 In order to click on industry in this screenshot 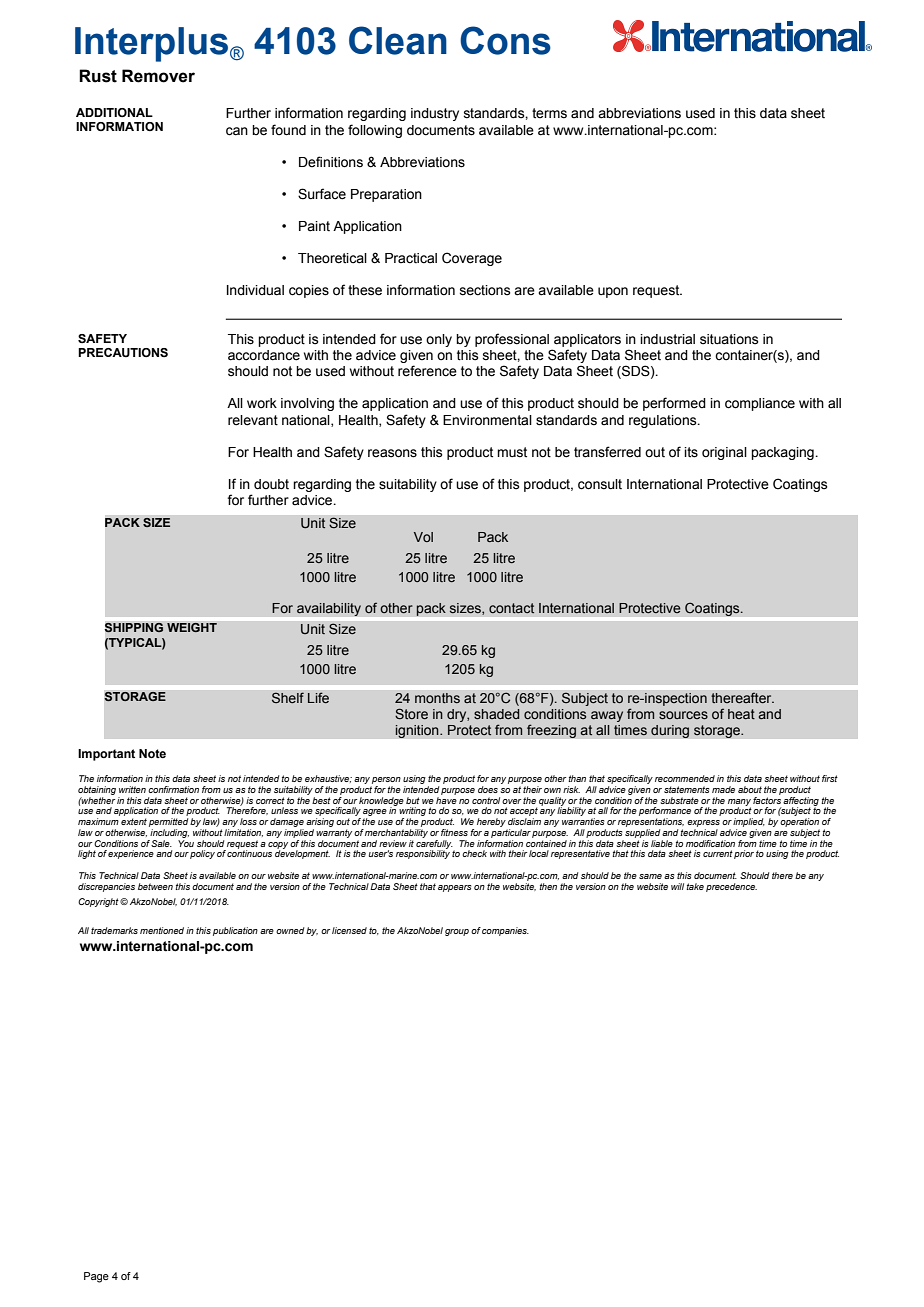, I will do `click(435, 114)`.
